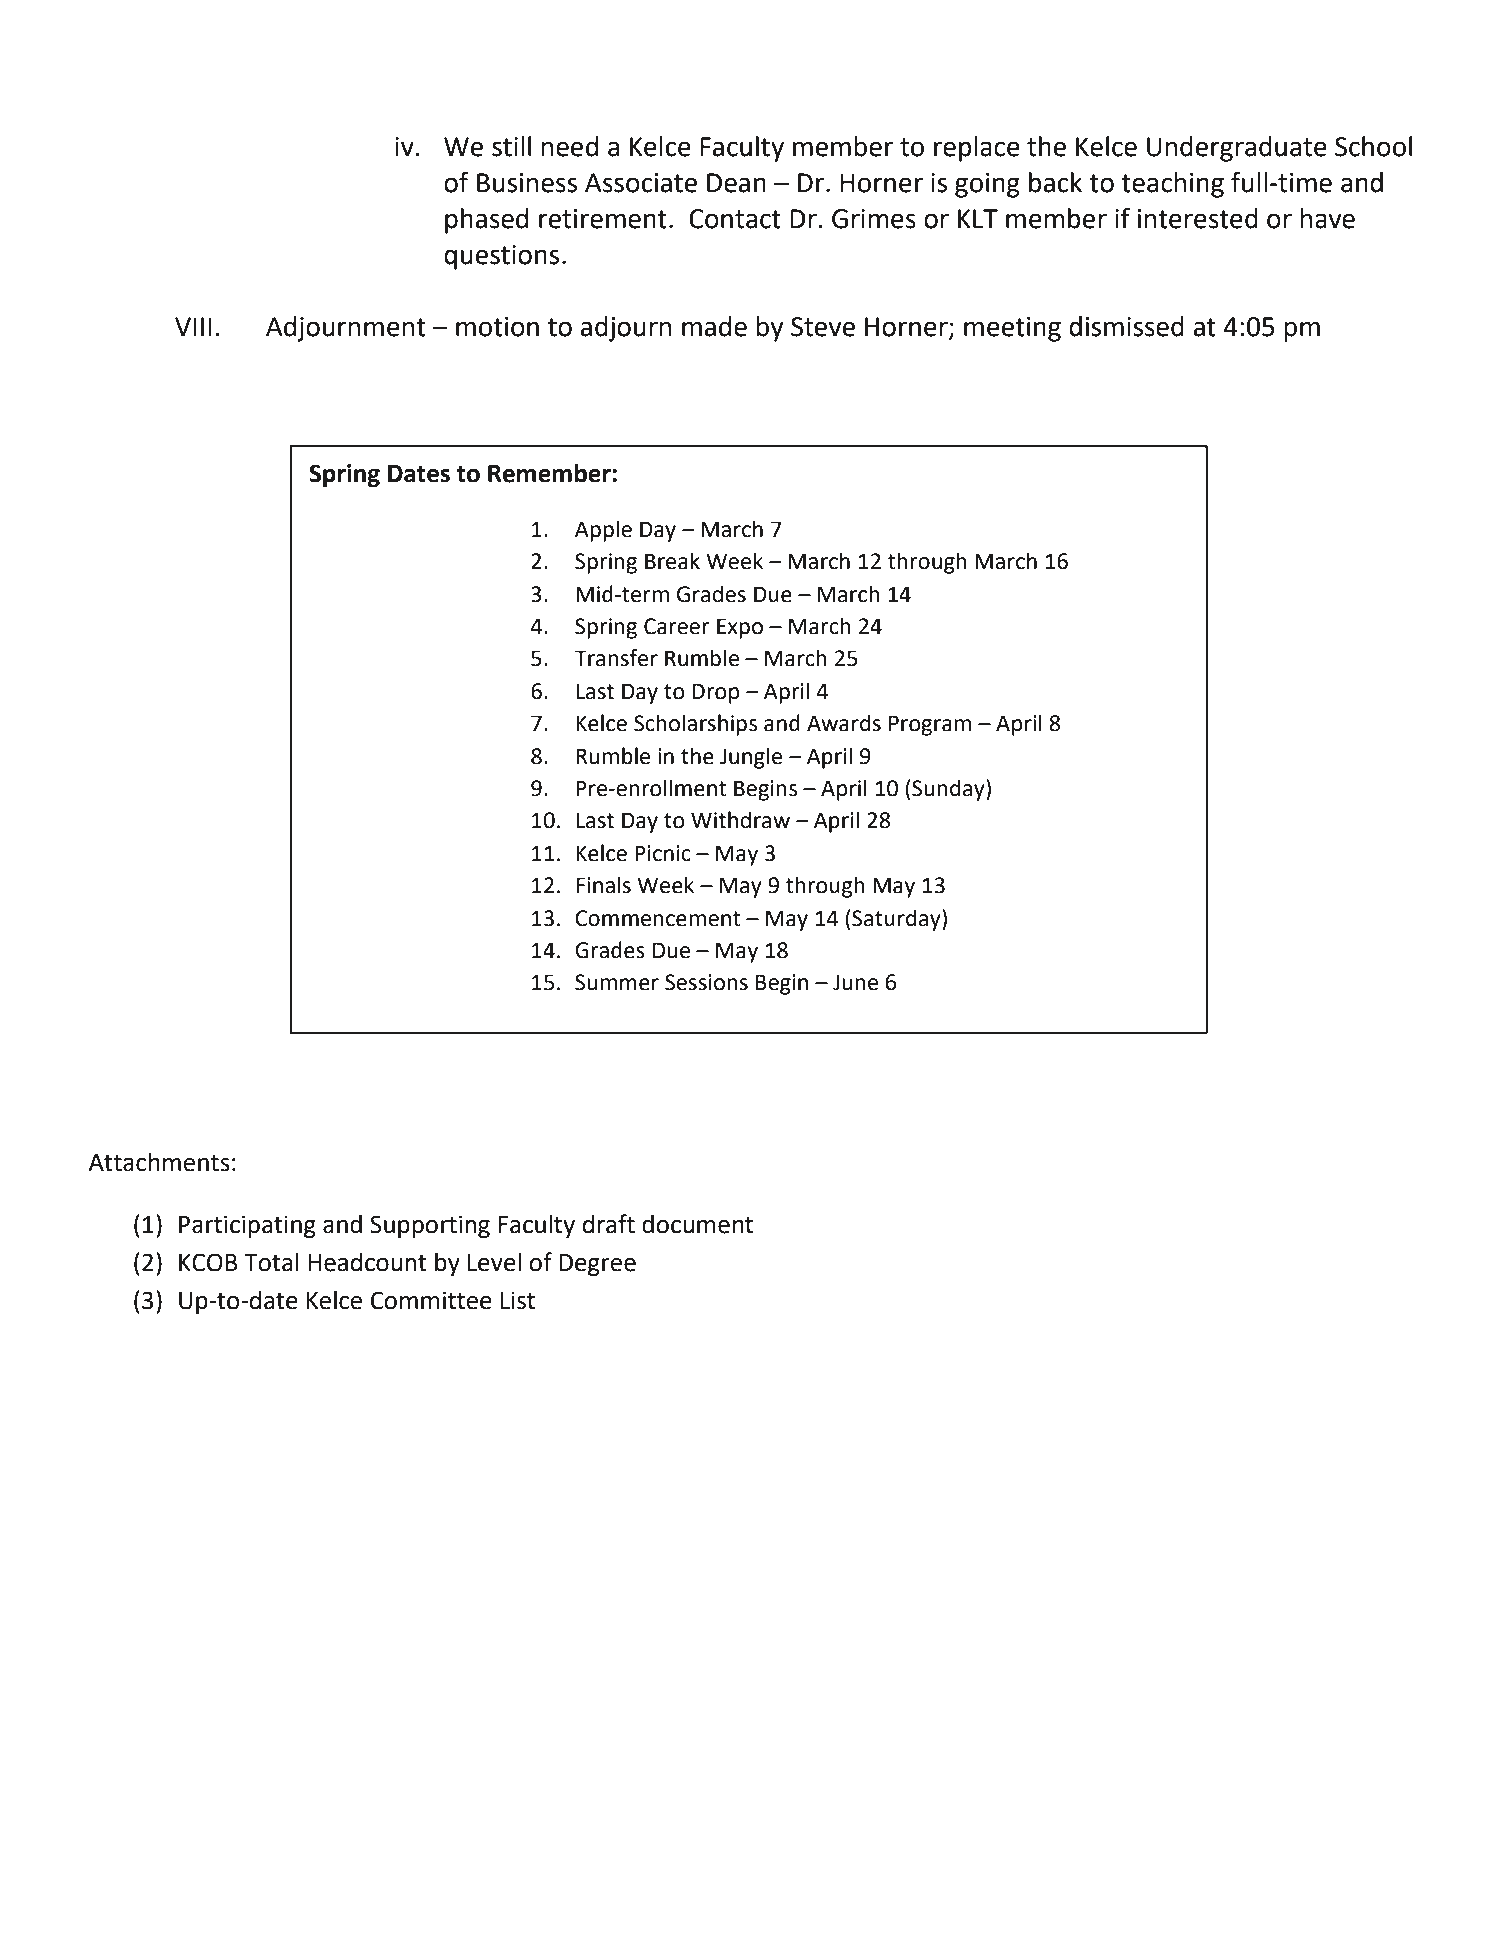 The width and height of the document is (1506, 1948). Describe the element at coordinates (271, 1262) in the document. I see `Total` at that location.
